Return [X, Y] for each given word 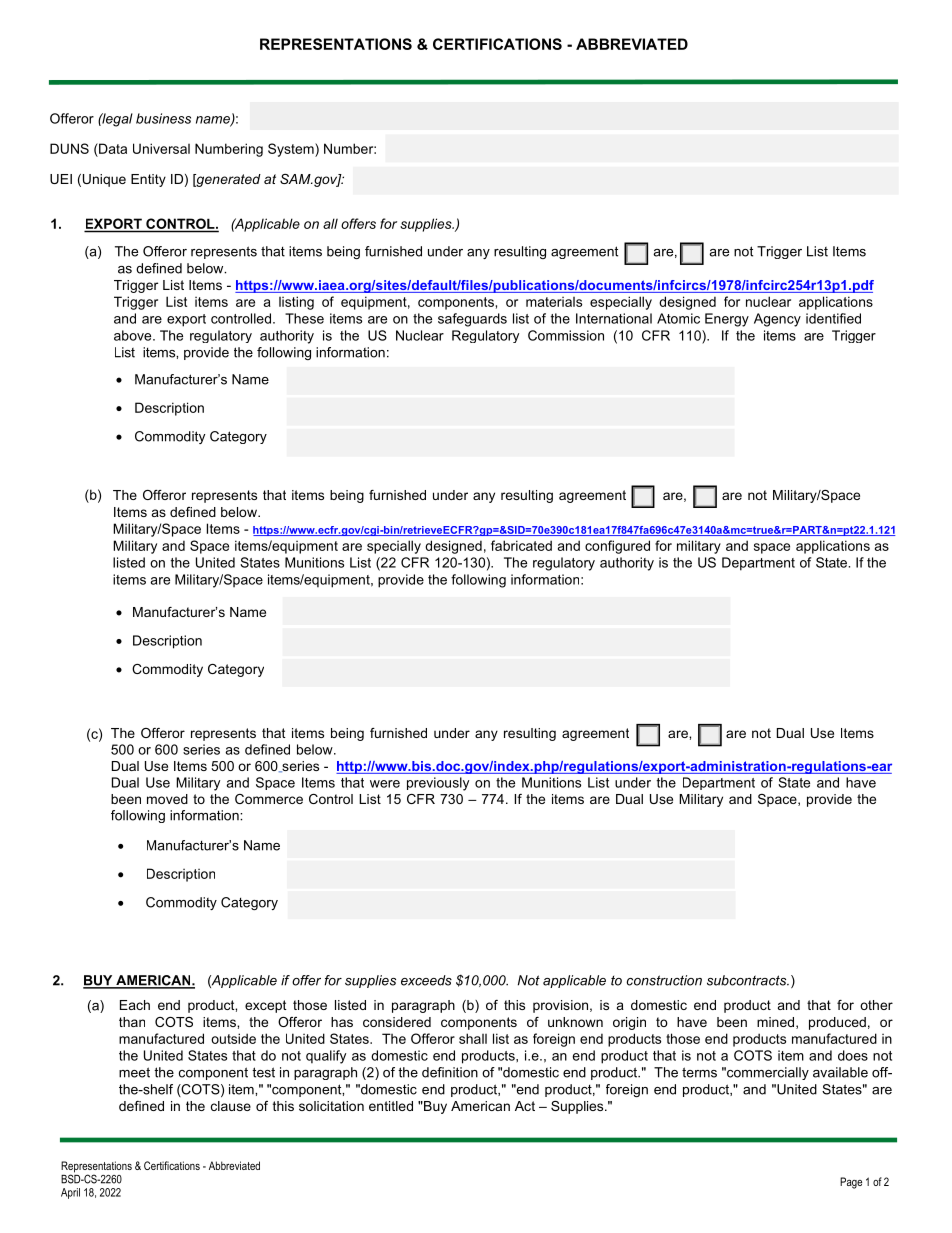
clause [231, 1106]
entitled [391, 1106]
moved [167, 799]
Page [851, 1183]
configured [617, 547]
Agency [777, 320]
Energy [727, 320]
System [292, 150]
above [134, 335]
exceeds [426, 980]
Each [135, 1005]
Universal [161, 148]
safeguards [472, 320]
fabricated [521, 545]
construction [664, 980]
